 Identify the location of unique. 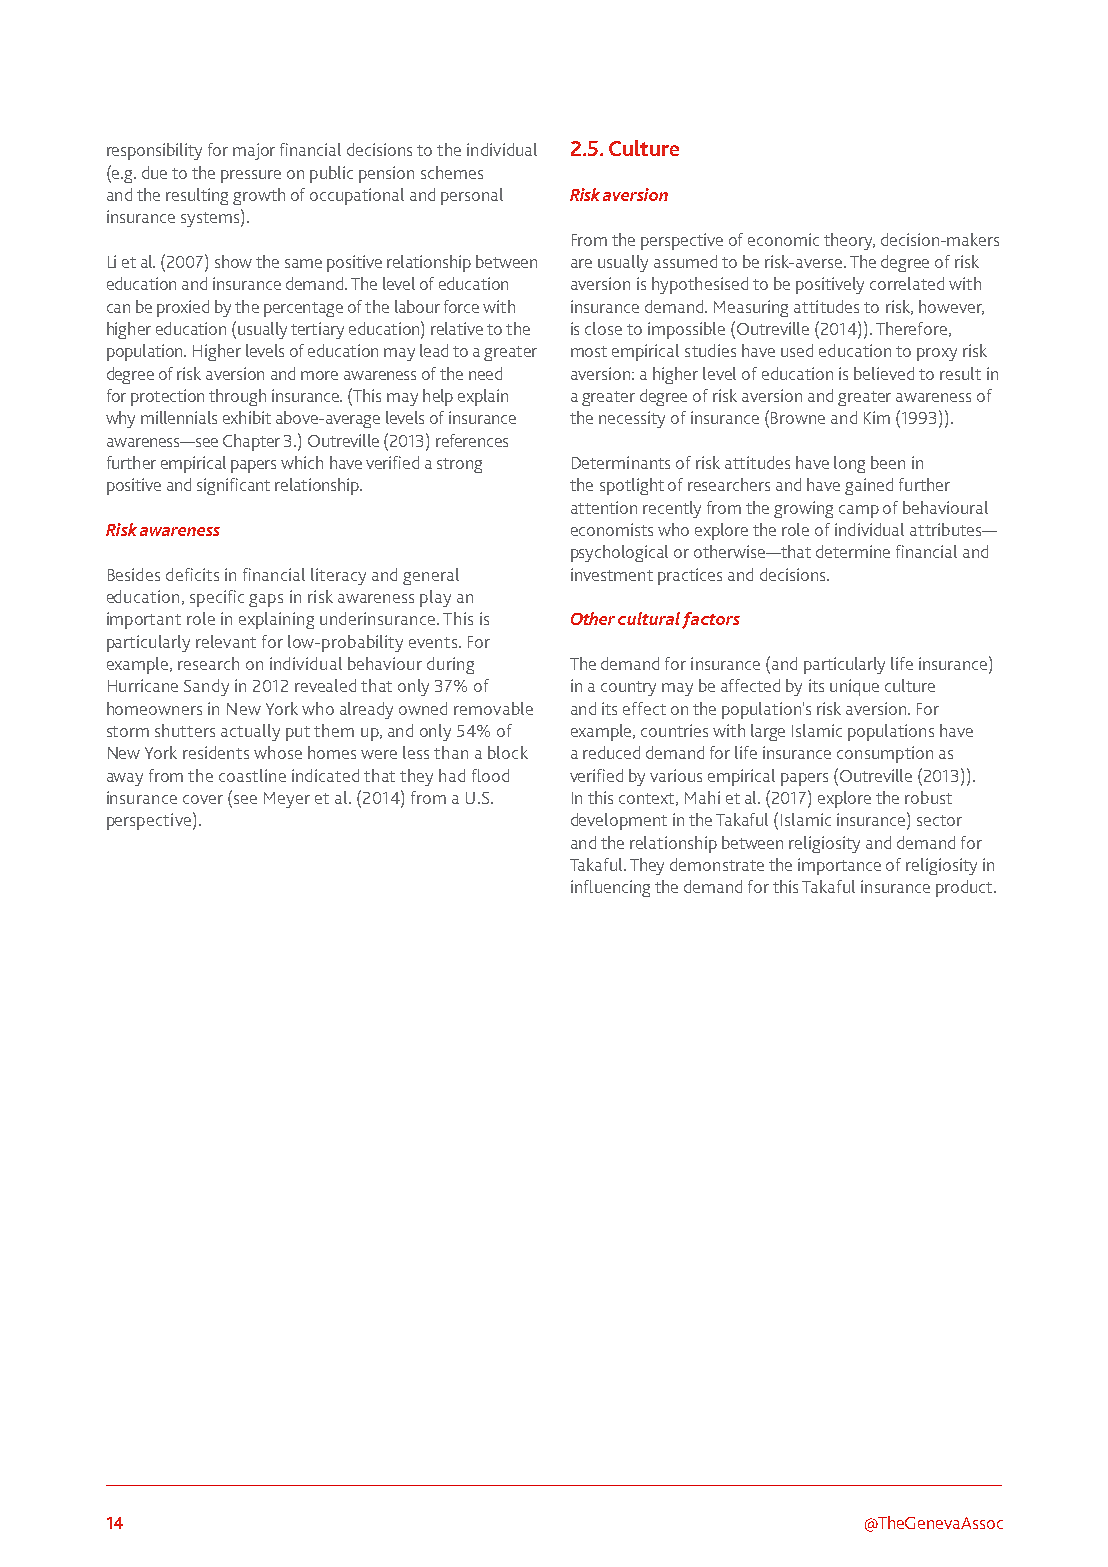
(854, 687).
